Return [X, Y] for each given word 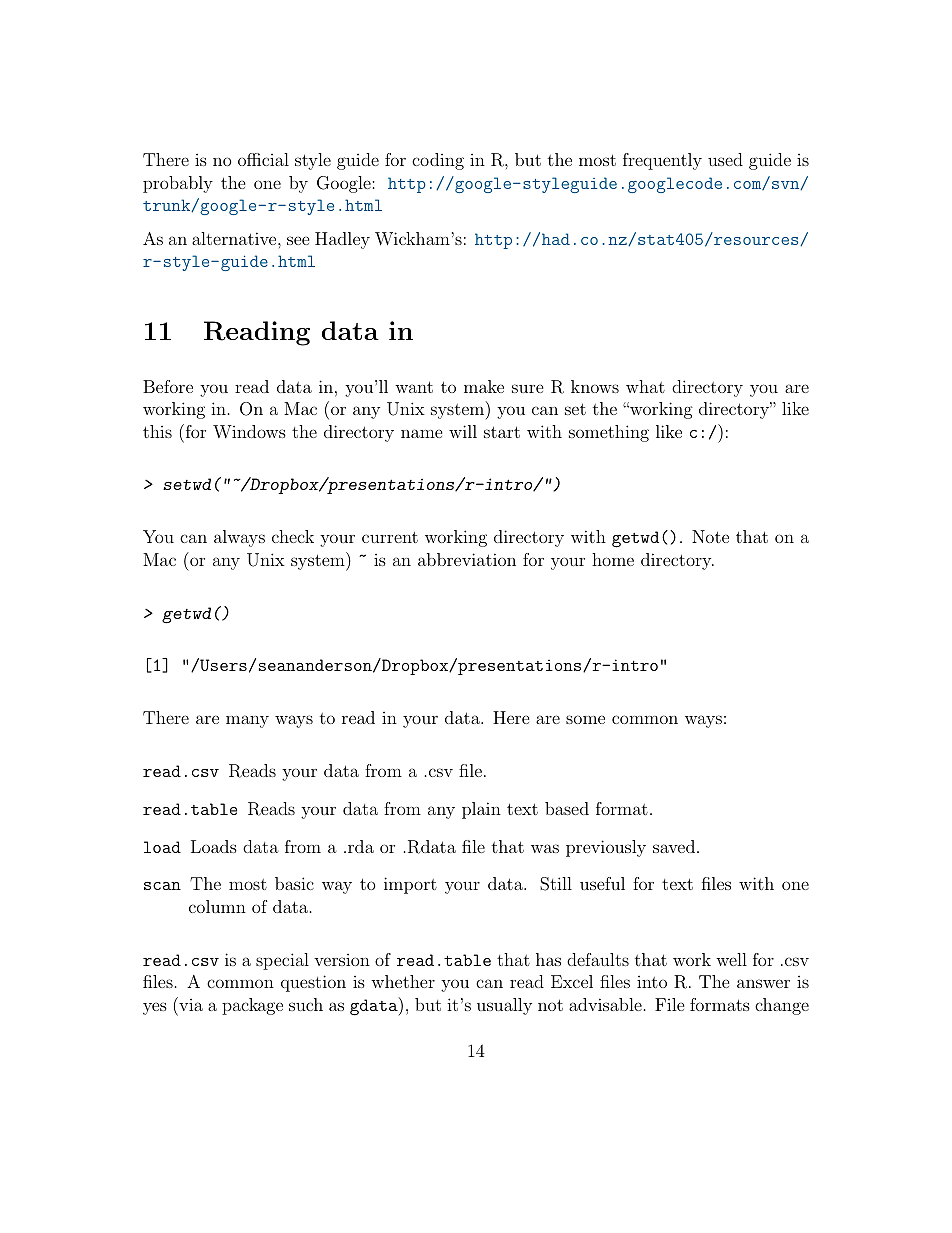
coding [438, 161]
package [252, 1006]
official [263, 159]
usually [504, 1006]
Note [710, 536]
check [293, 536]
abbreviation [467, 559]
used [725, 159]
